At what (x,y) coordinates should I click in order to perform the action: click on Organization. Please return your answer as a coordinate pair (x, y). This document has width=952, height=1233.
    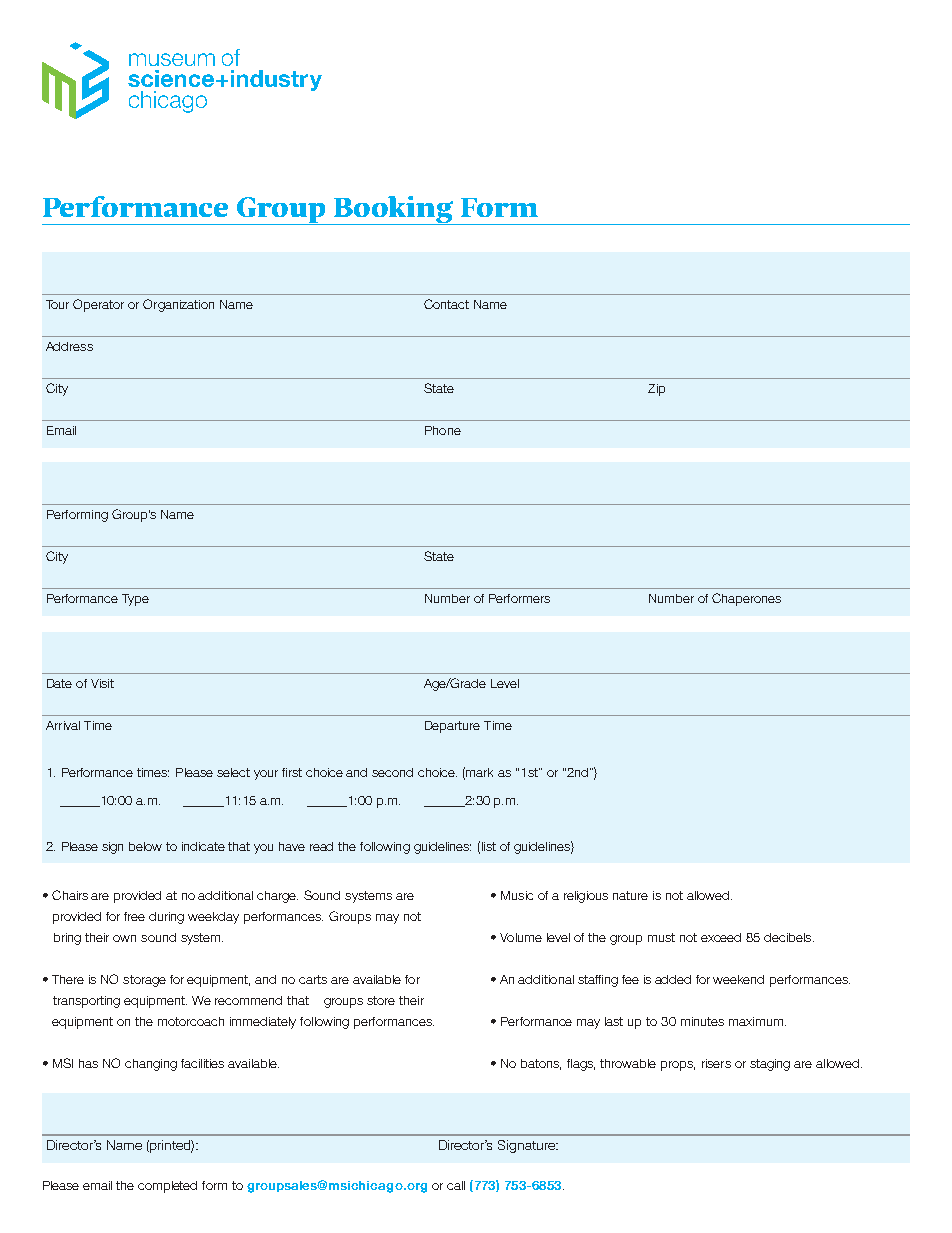
    Looking at the image, I should click on (178, 305).
